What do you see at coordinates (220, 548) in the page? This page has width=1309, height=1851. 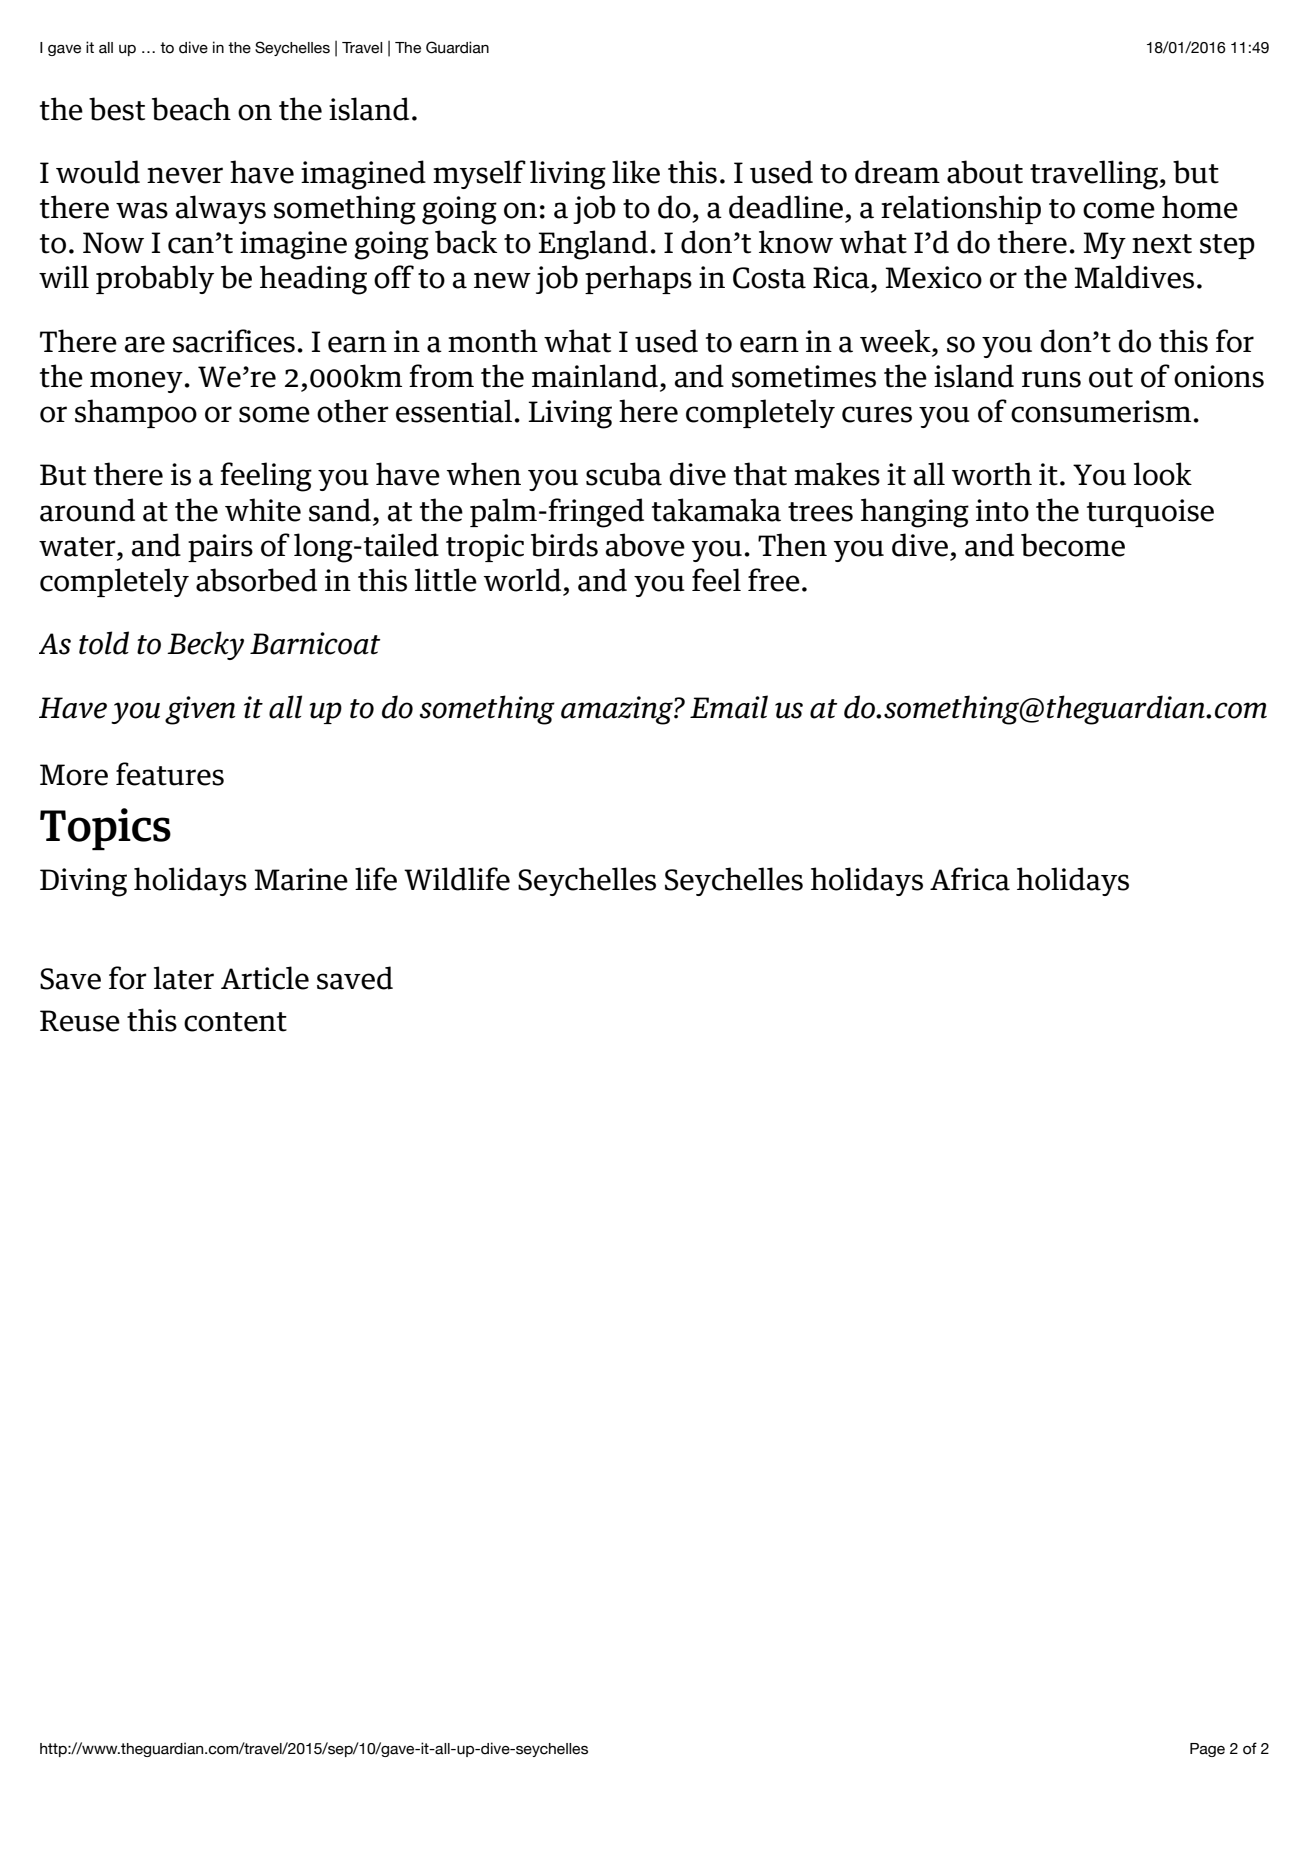 I see `pairs` at bounding box center [220, 548].
